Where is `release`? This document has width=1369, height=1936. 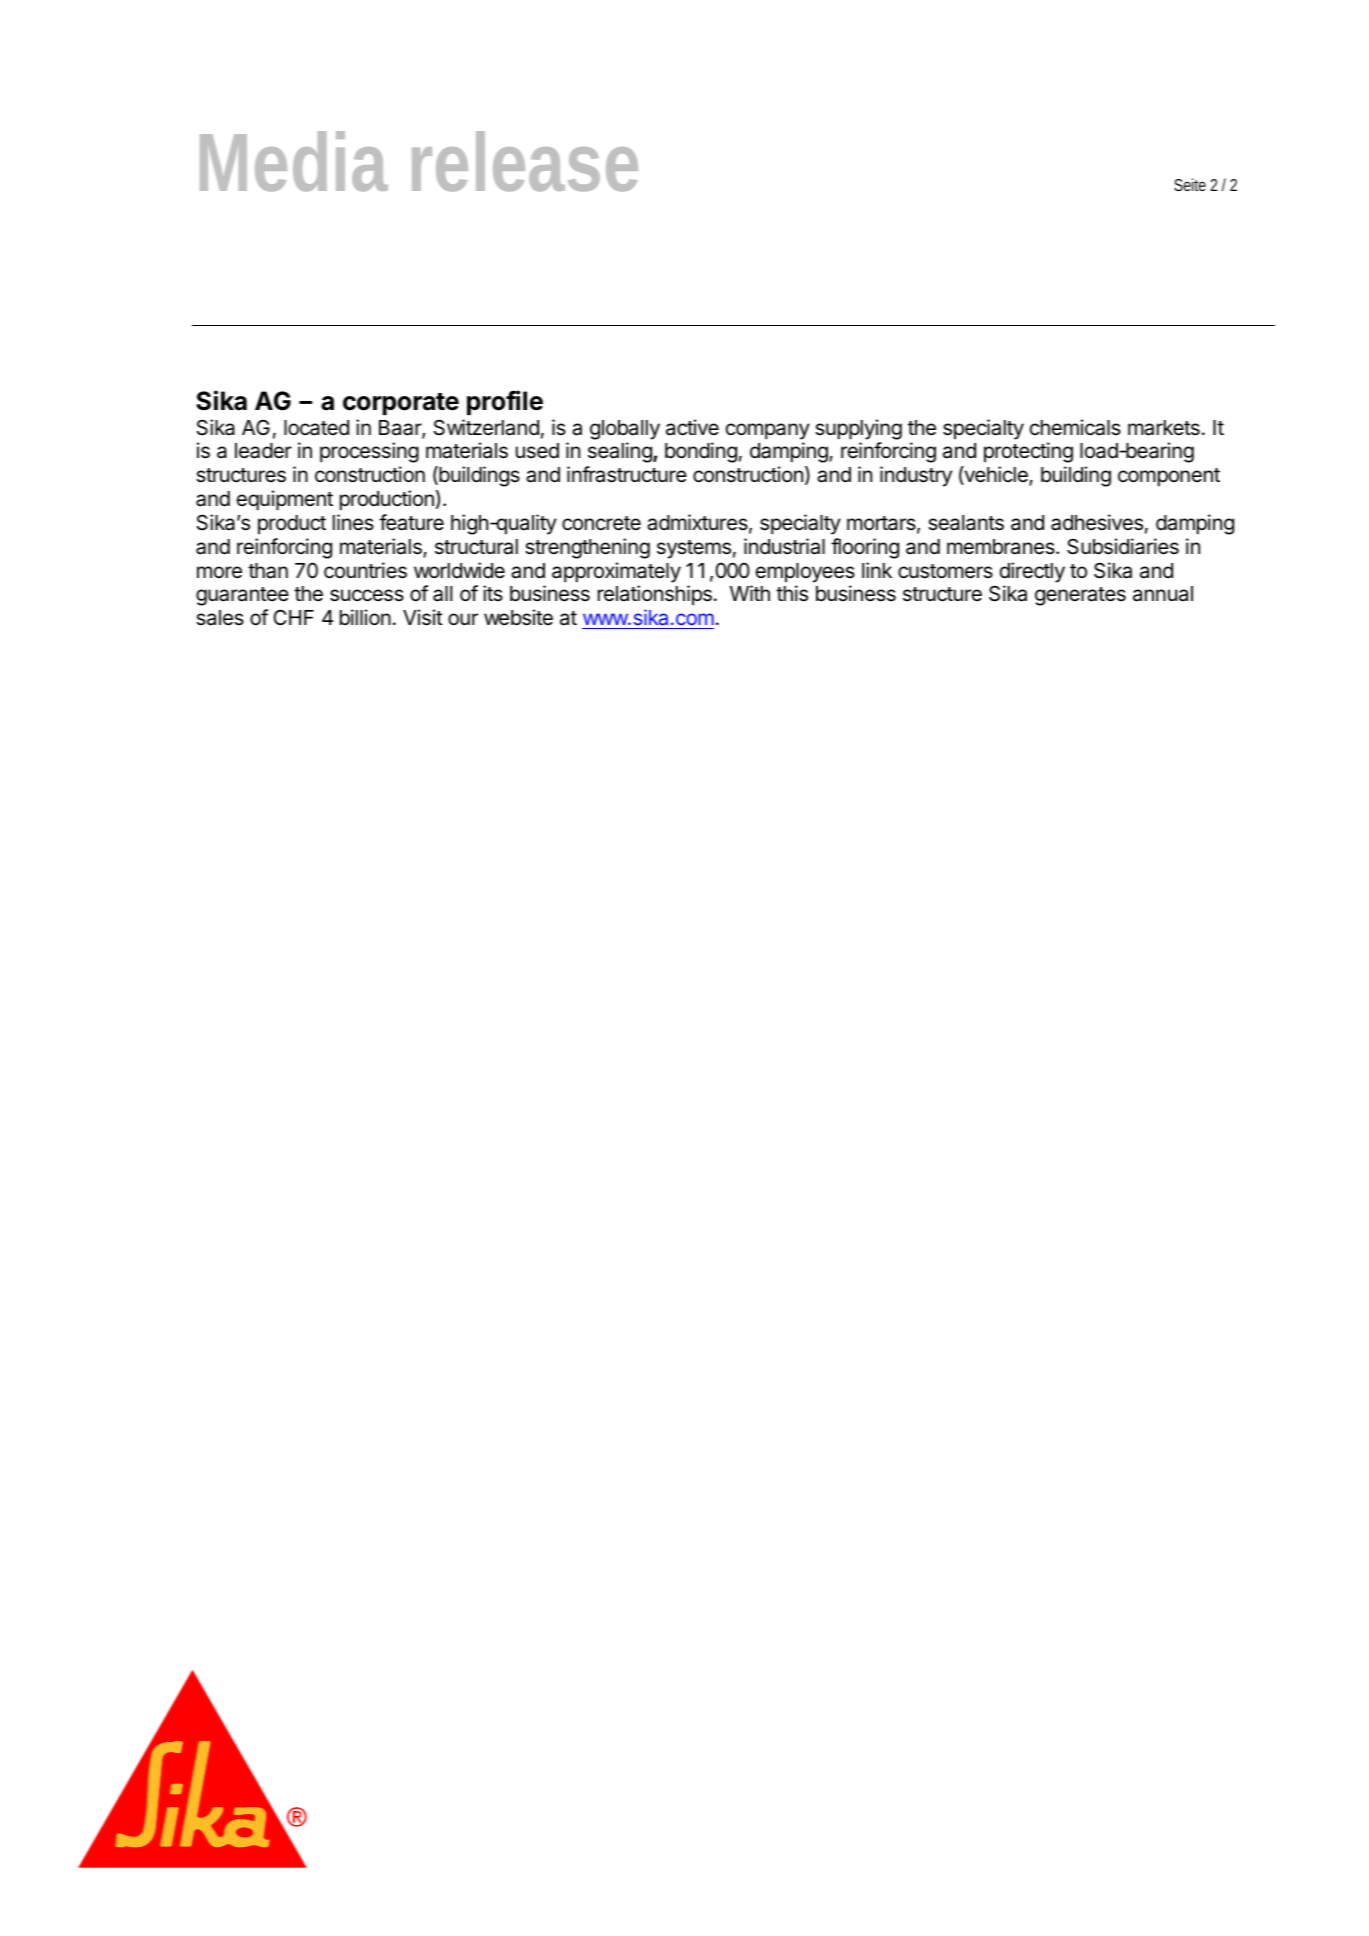 release is located at coordinates (525, 161).
